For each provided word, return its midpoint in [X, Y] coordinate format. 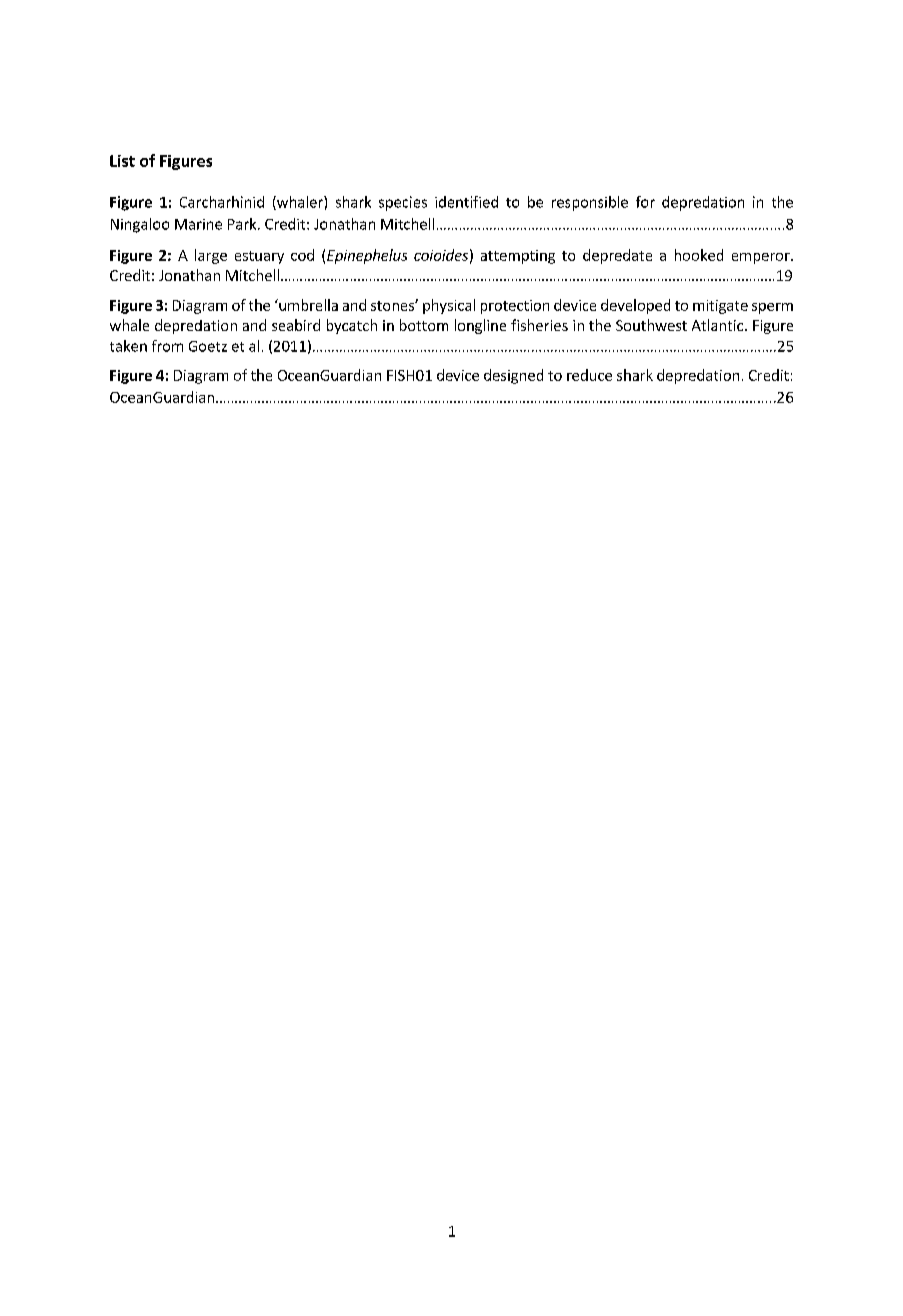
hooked [699, 255]
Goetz [208, 346]
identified [466, 202]
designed [513, 376]
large [211, 256]
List [122, 161]
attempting [518, 257]
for [645, 202]
